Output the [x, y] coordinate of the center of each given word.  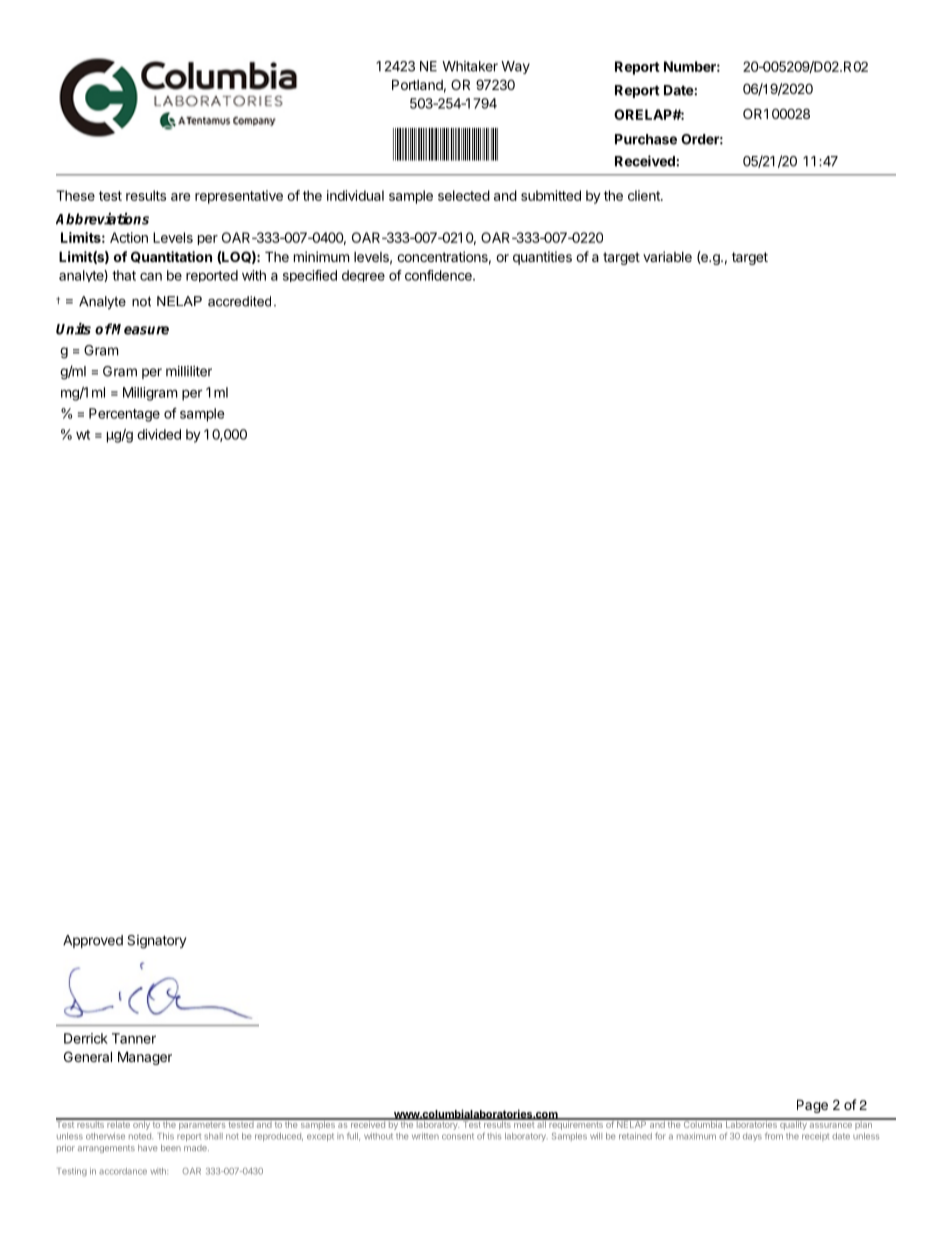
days [752, 1137]
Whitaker [470, 66]
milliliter [189, 371]
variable [667, 256]
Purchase [646, 139]
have [148, 1147]
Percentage [124, 415]
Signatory [156, 942]
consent [458, 1136]
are [180, 197]
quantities [542, 258]
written [425, 1136]
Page [812, 1106]
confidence [439, 275]
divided [159, 434]
